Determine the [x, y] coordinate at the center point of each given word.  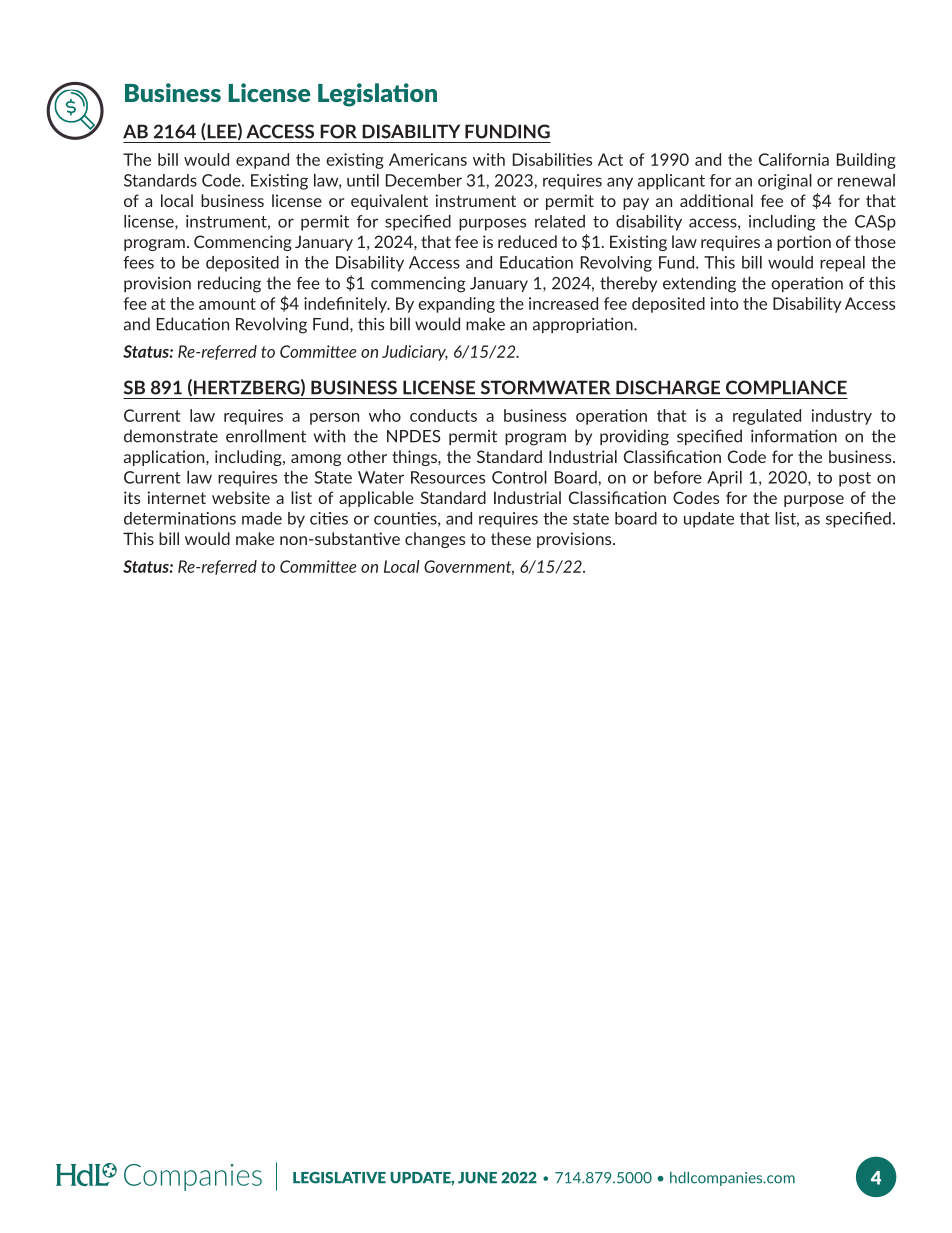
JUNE [477, 1178]
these [511, 538]
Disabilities [552, 159]
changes [435, 540]
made [262, 518]
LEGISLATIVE [339, 1178]
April [724, 479]
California [794, 159]
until [363, 180]
